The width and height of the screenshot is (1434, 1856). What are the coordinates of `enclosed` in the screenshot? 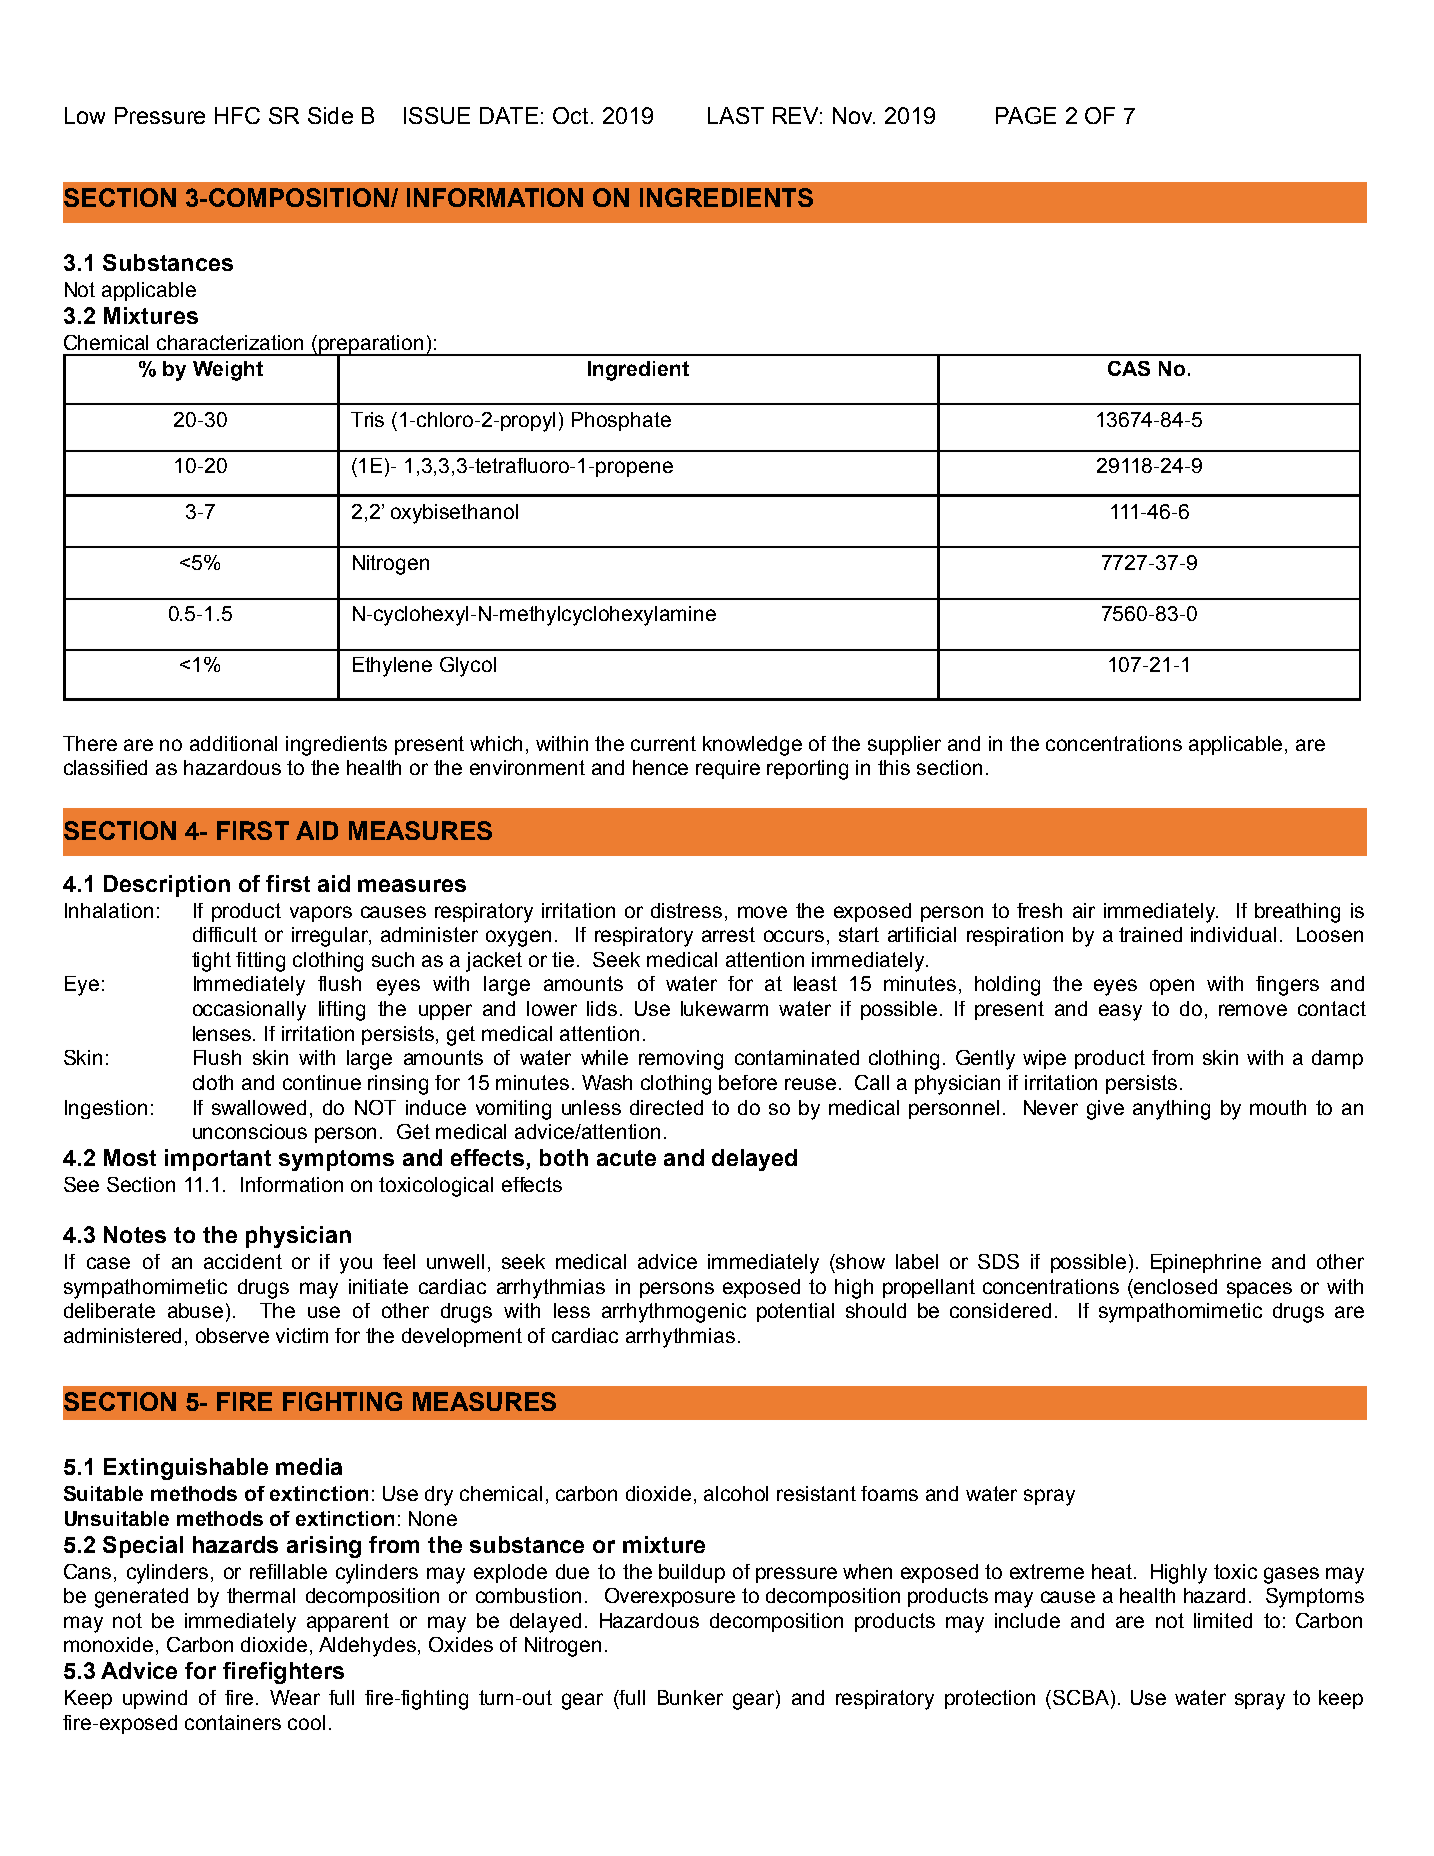 It's located at (1174, 1286).
